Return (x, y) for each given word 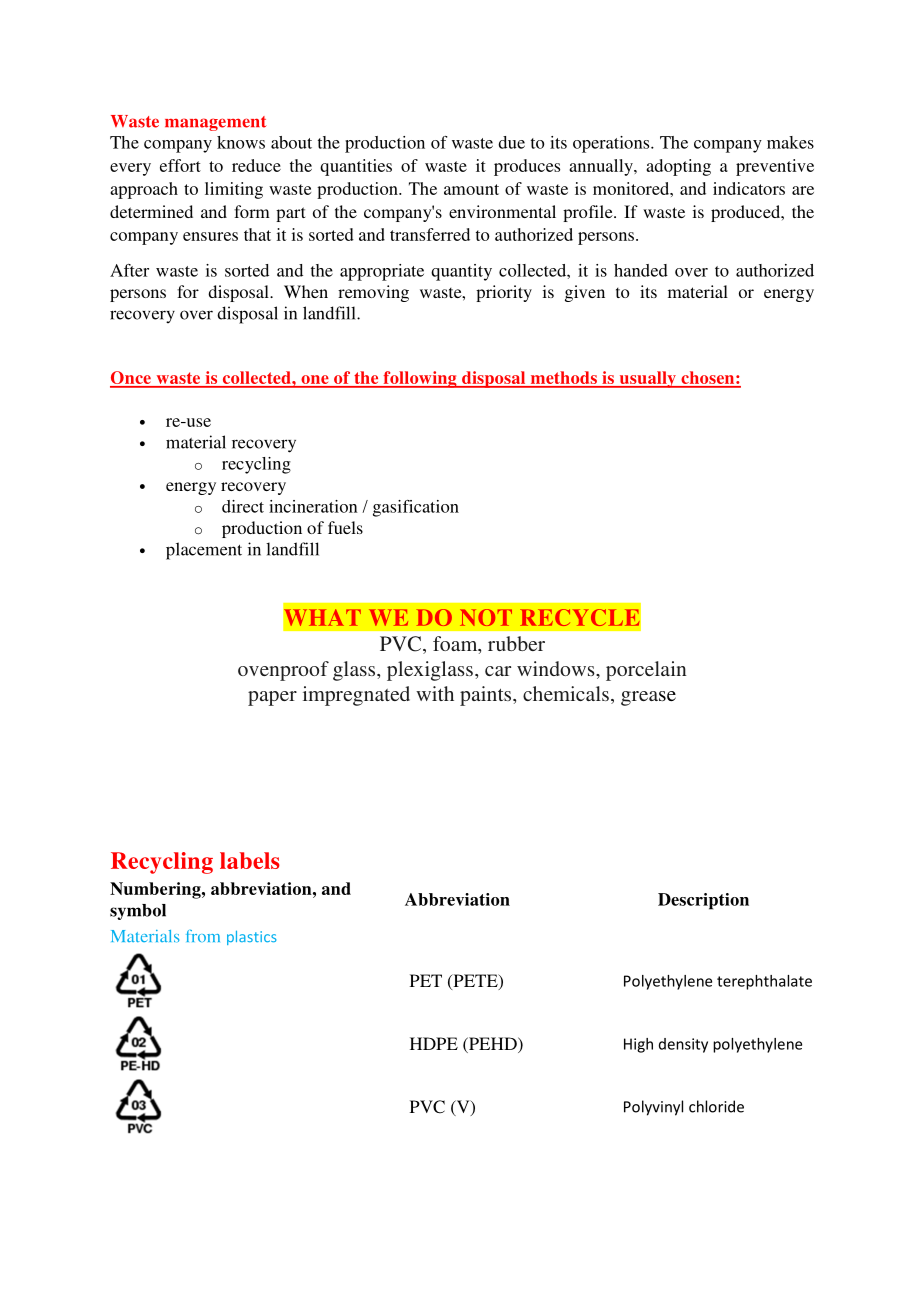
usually (647, 379)
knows (241, 142)
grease (648, 698)
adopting (678, 167)
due (511, 142)
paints (487, 696)
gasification (416, 508)
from (203, 936)
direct (243, 506)
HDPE (434, 1043)
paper (272, 698)
